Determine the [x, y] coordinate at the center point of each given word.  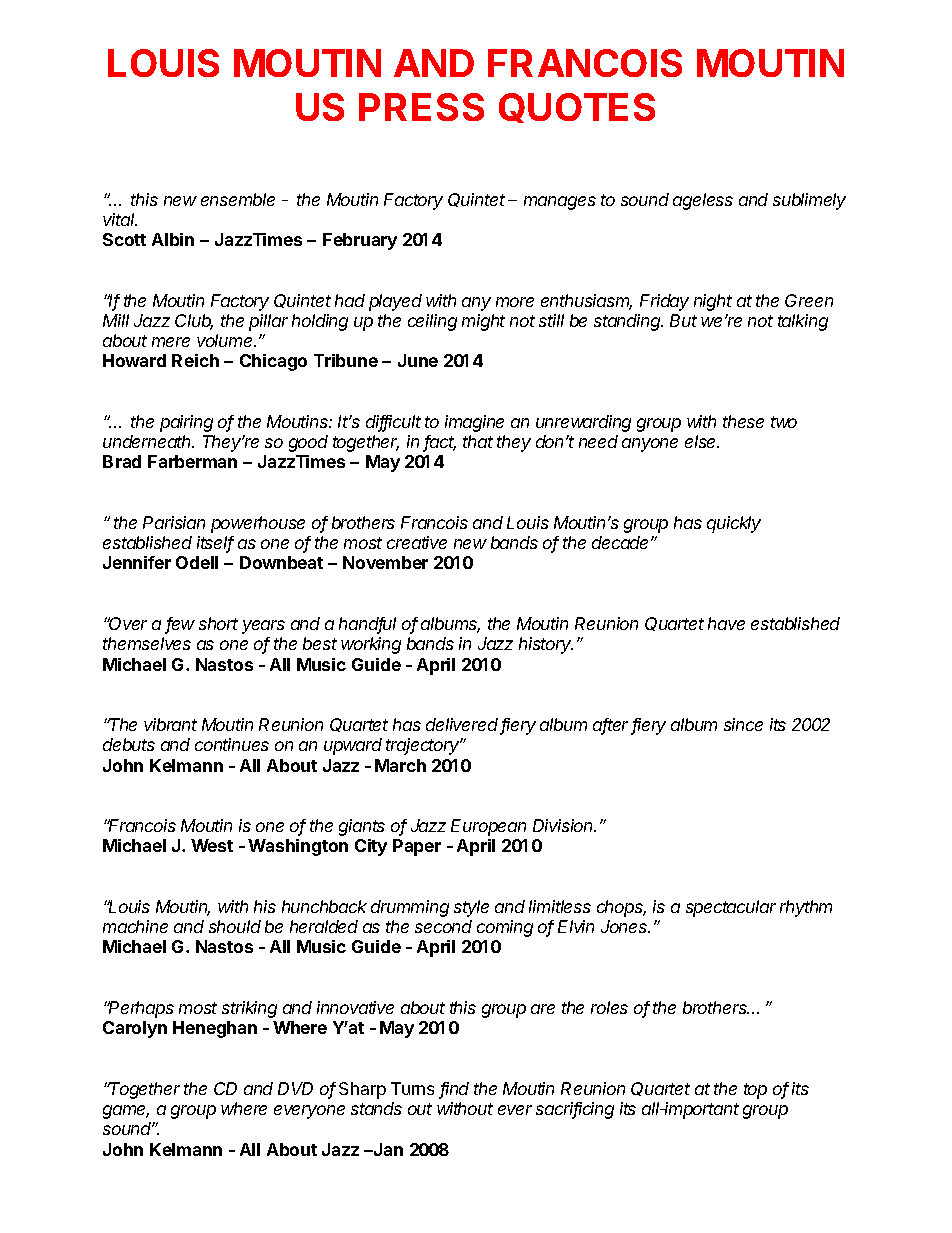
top [755, 1091]
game [126, 1112]
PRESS [421, 107]
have [726, 623]
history [546, 645]
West [212, 845]
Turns [412, 1088]
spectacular [731, 908]
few [180, 625]
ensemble [238, 199]
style [471, 908]
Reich [195, 360]
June [418, 360]
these [743, 421]
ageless [703, 201]
